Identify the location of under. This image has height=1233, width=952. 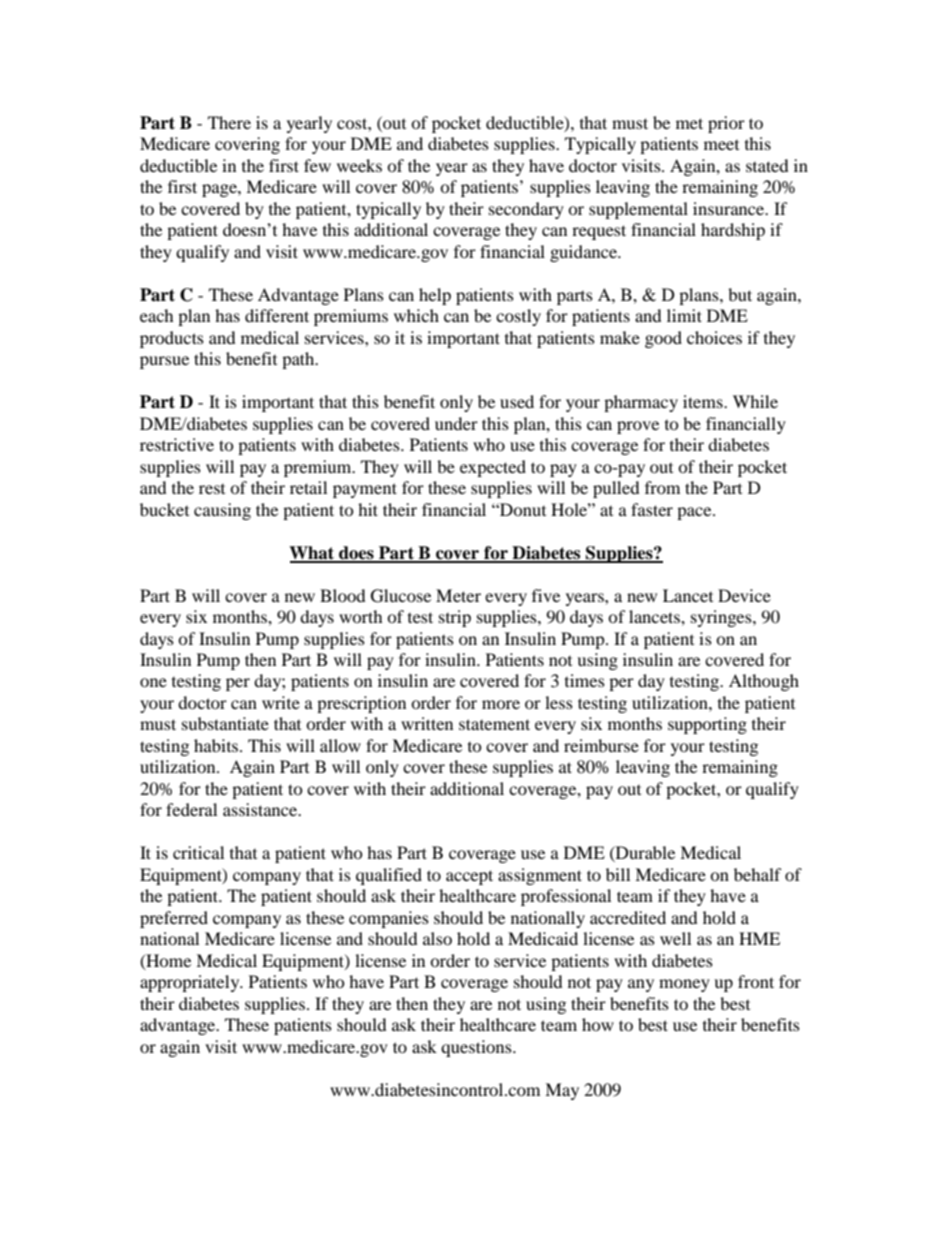
(456, 423).
